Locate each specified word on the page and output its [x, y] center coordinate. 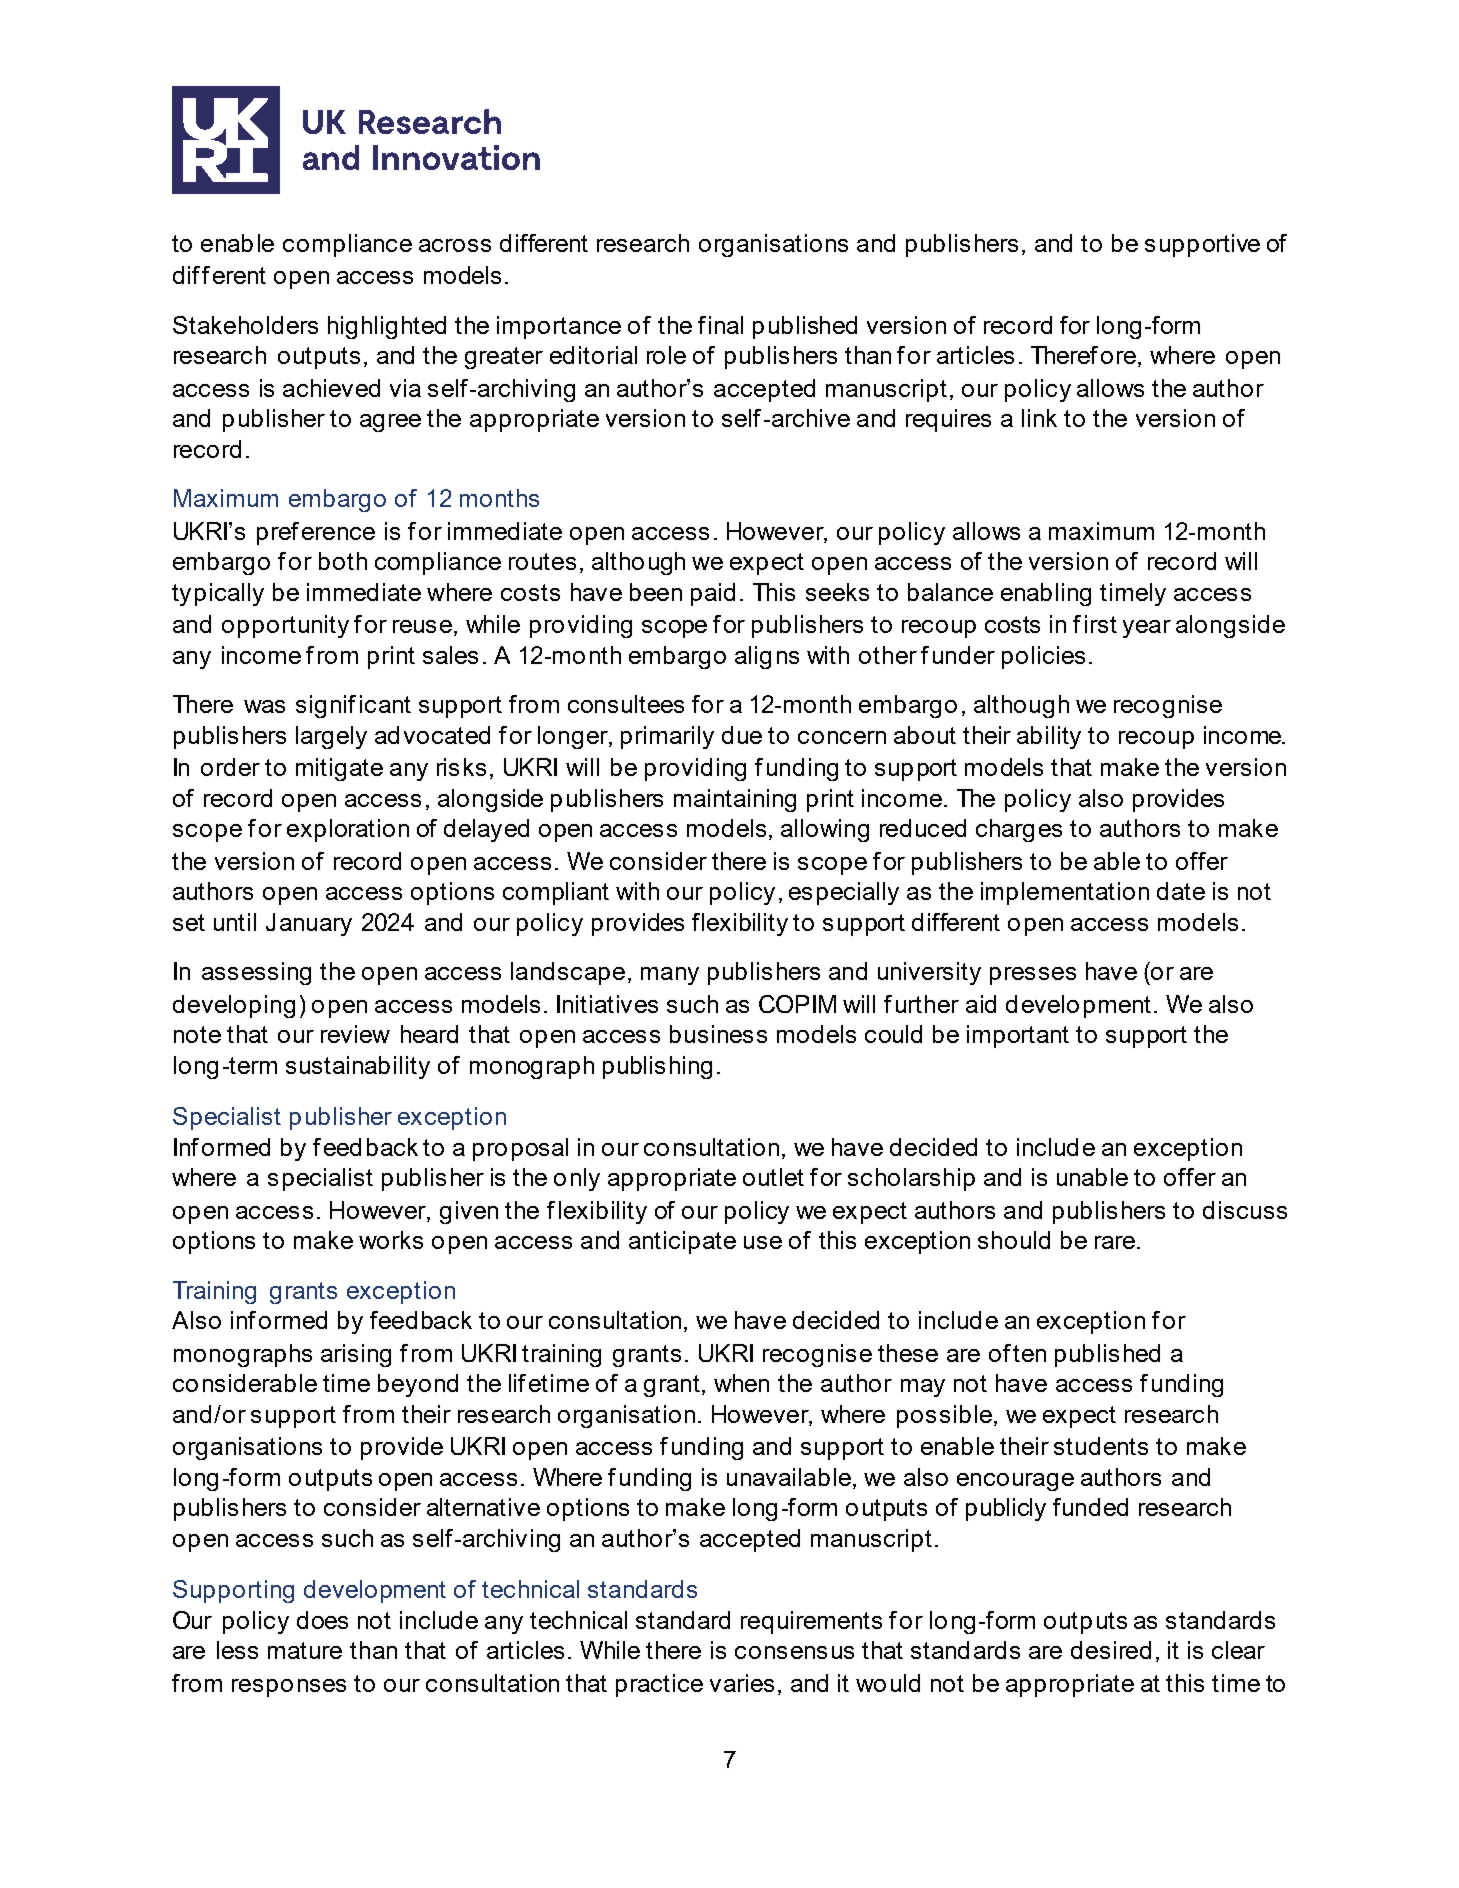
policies [1043, 657]
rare [1115, 1242]
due [742, 735]
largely [331, 737]
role [666, 355]
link [1039, 418]
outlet [773, 1177]
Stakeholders [245, 325]
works [391, 1240]
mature [305, 1650]
